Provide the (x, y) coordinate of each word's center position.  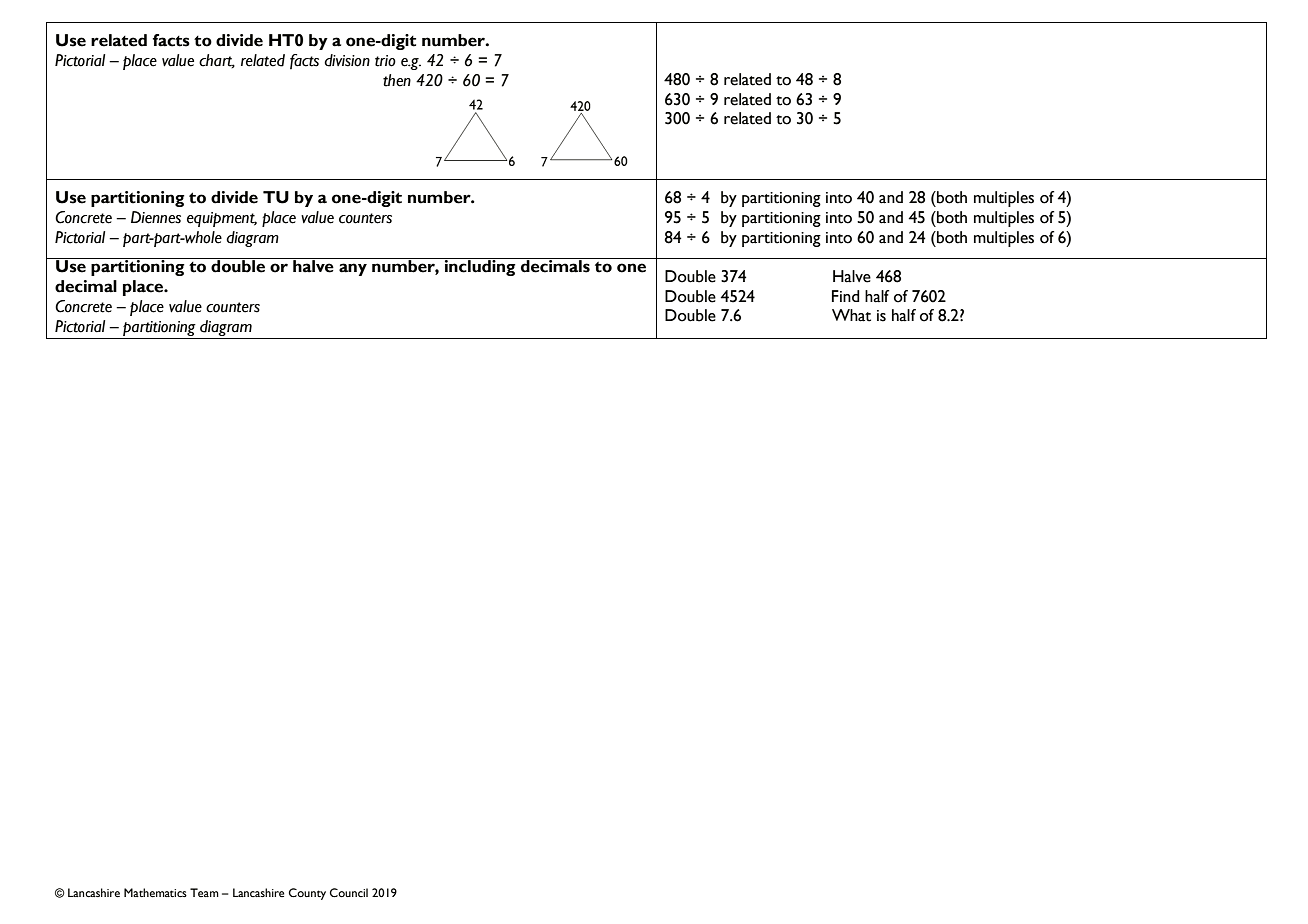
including (480, 267)
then (397, 80)
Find (846, 296)
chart (217, 61)
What (851, 315)
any (353, 269)
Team (204, 892)
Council (349, 893)
